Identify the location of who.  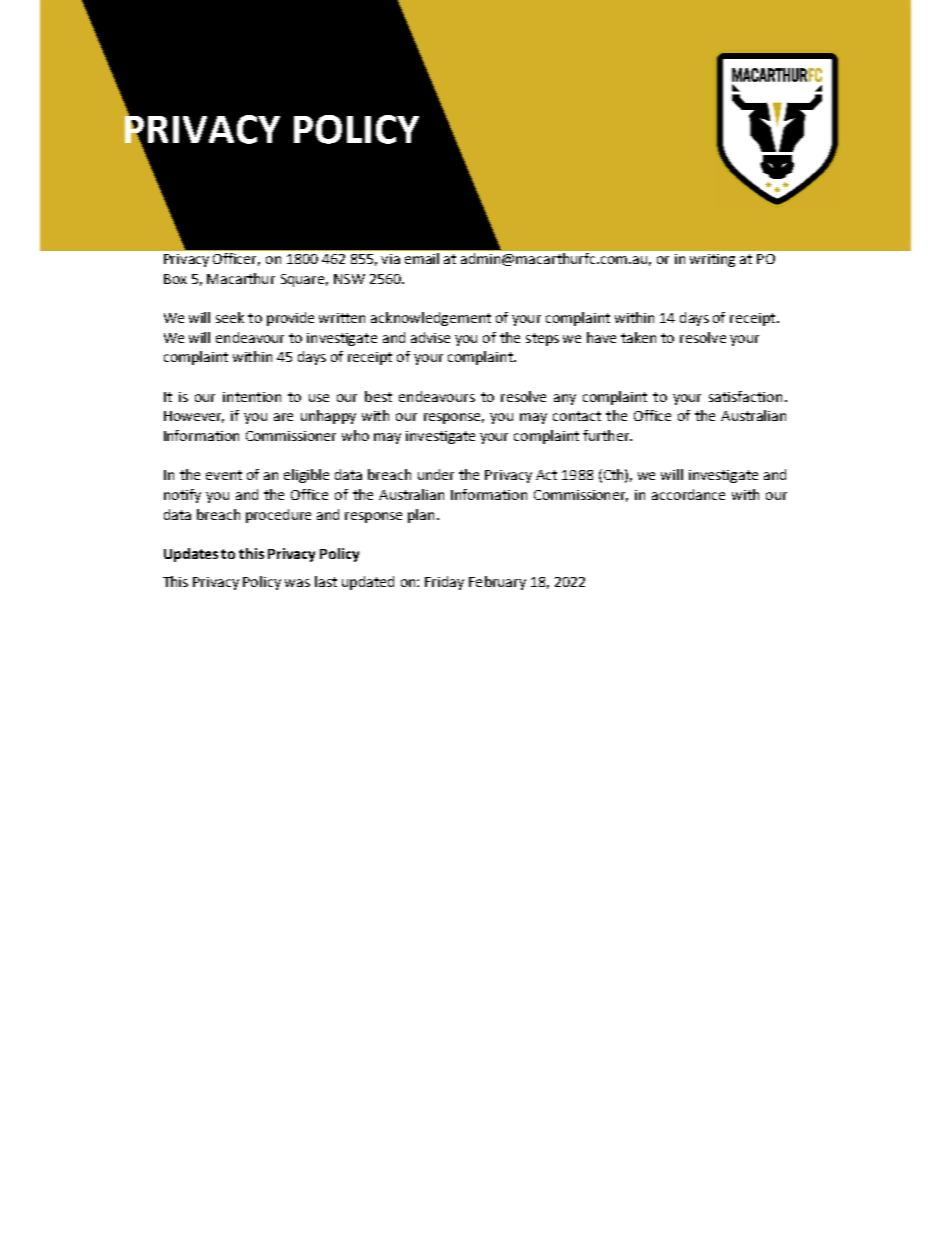
(355, 435).
